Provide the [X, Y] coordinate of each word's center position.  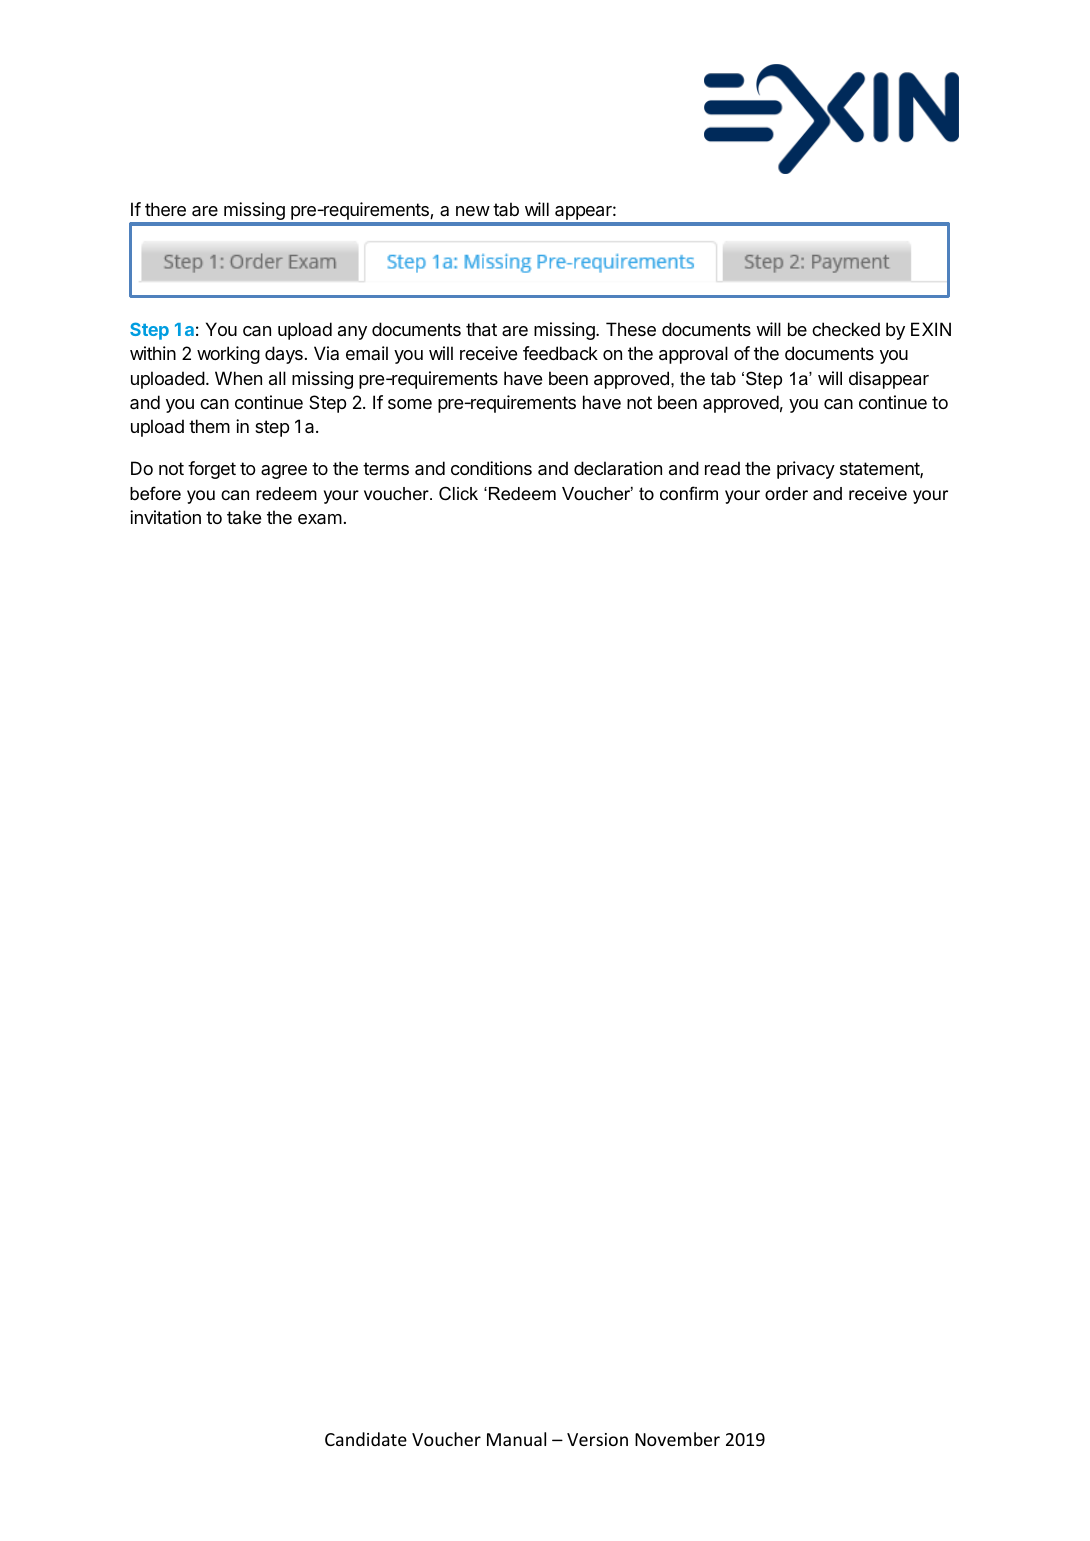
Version [597, 1439]
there [165, 209]
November [677, 1439]
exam [320, 519]
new [473, 211]
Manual [516, 1439]
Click [458, 493]
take [244, 517]
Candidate [366, 1439]
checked [846, 329]
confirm [689, 493]
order [786, 494]
